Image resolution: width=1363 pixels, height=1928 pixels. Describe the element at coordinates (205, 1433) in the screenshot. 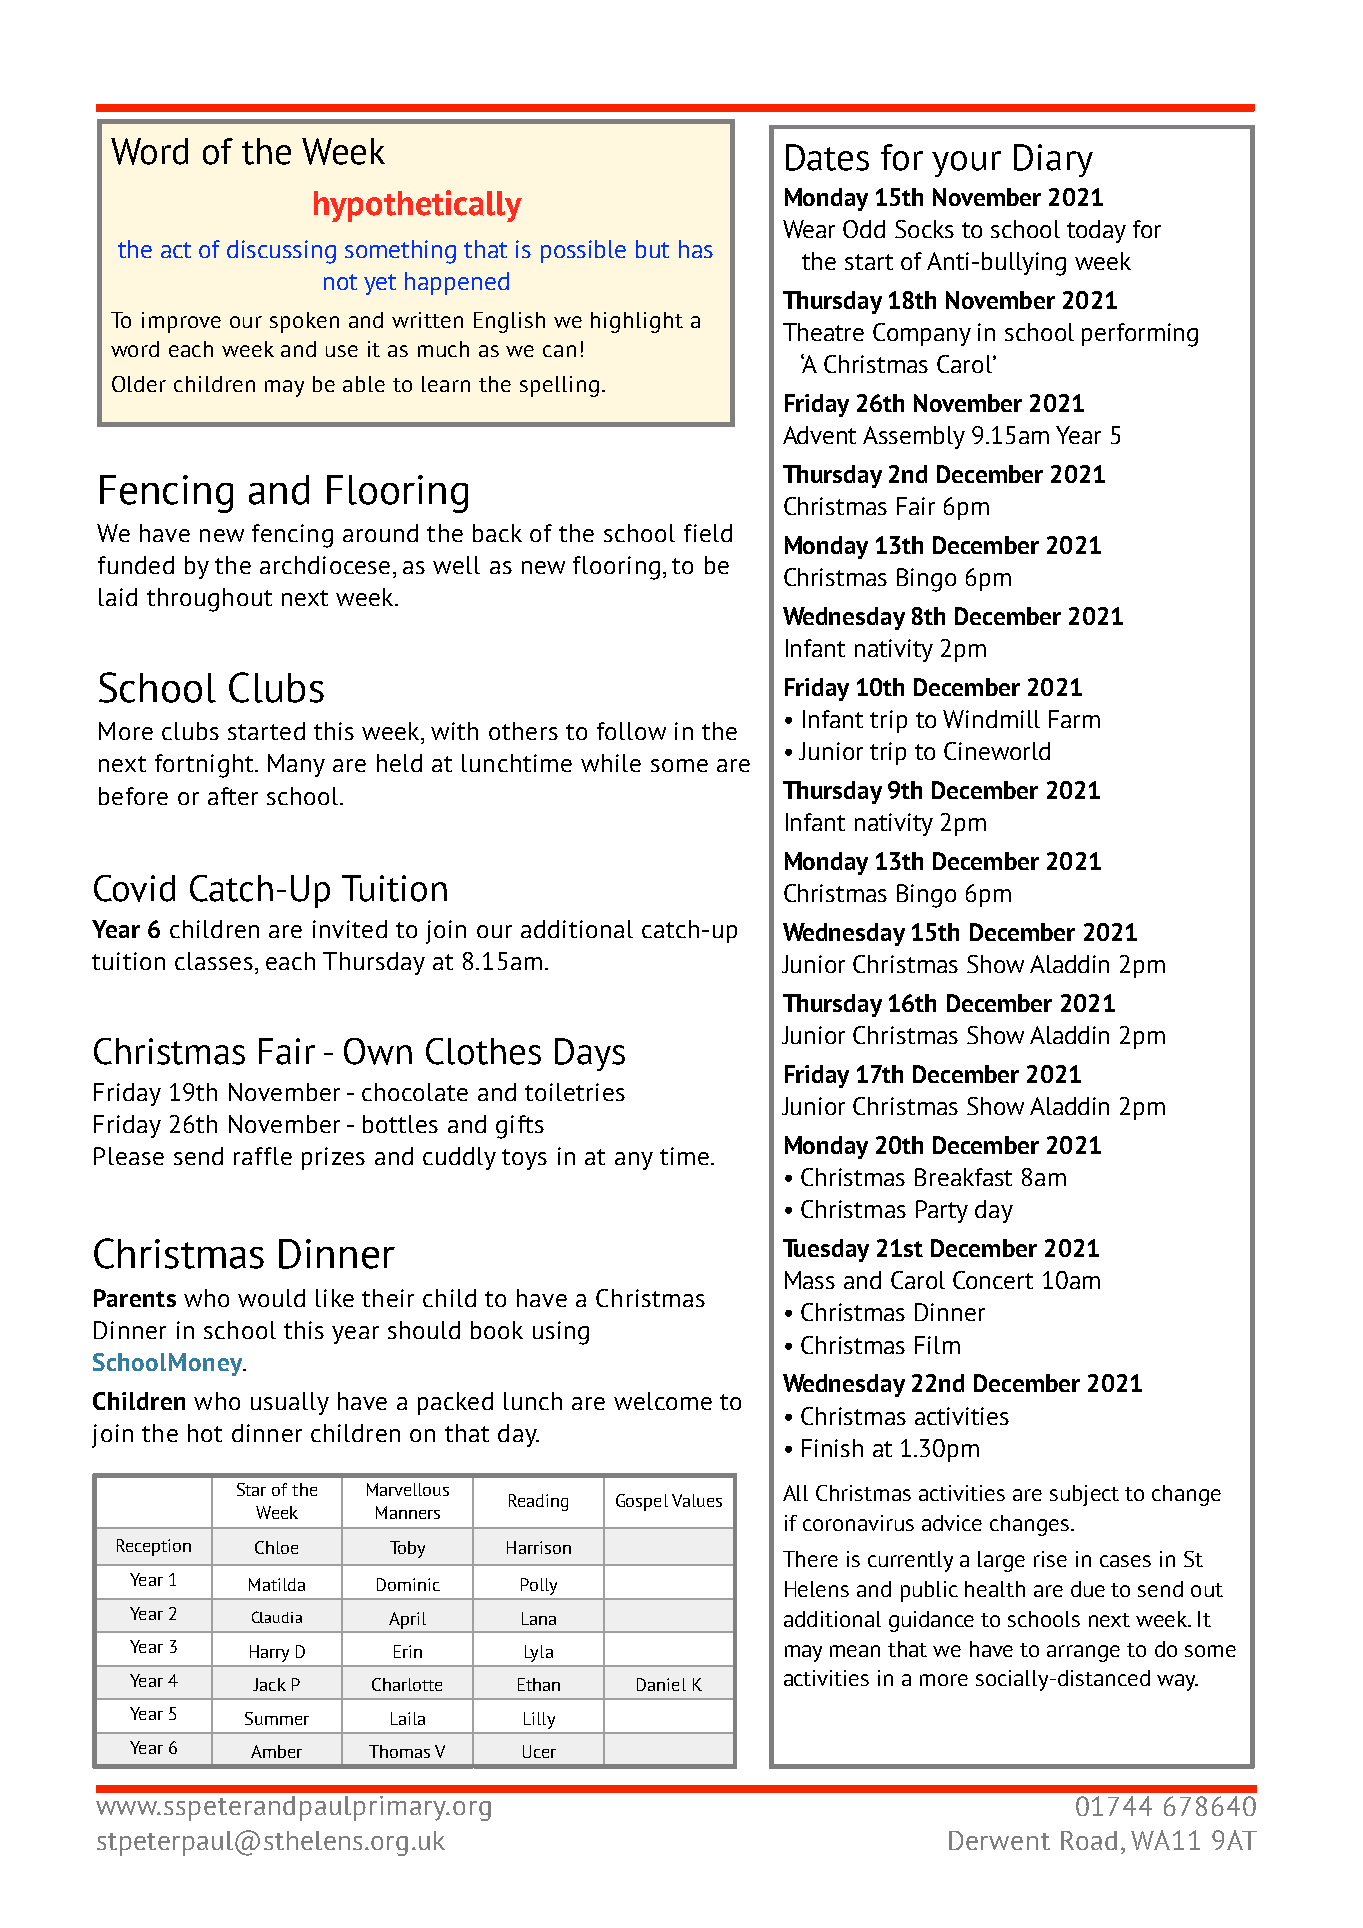

I see `hot` at that location.
